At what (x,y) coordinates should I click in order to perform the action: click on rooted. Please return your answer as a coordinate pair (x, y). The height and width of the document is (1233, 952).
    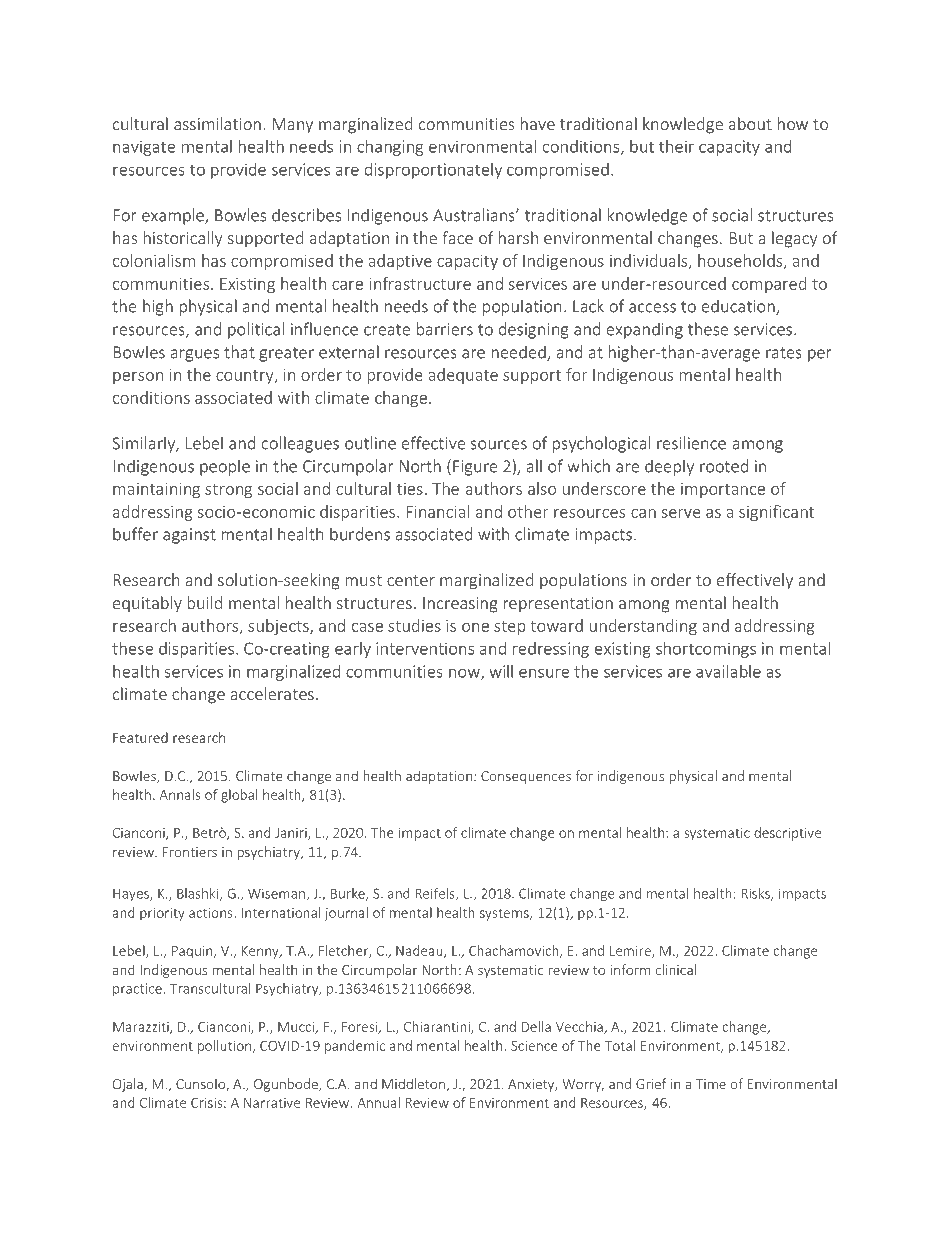
    Looking at the image, I should click on (724, 466).
